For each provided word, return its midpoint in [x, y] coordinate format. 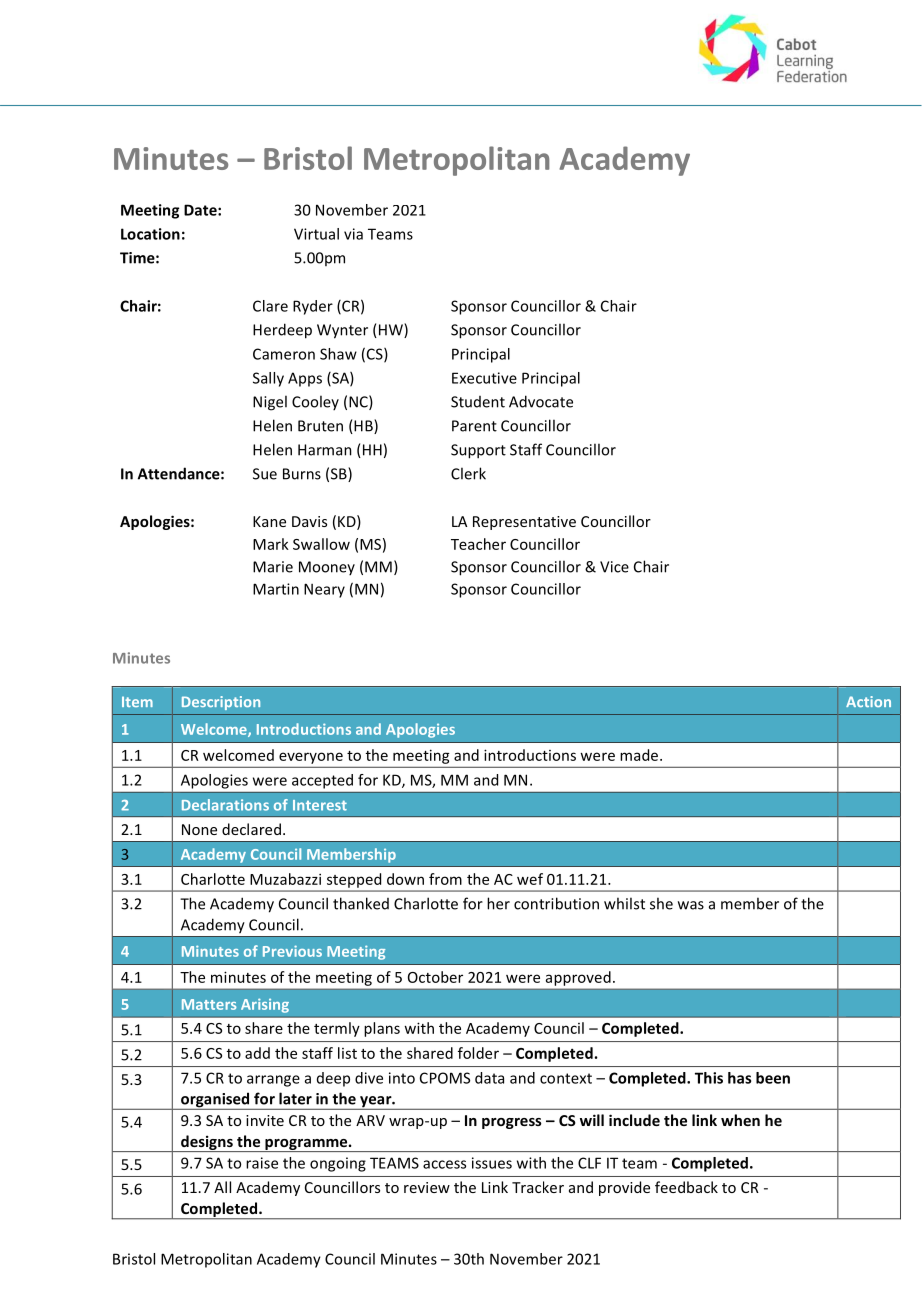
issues [492, 1163]
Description [221, 703]
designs [207, 1143]
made [640, 755]
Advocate [541, 401]
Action [868, 701]
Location [150, 234]
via [353, 234]
